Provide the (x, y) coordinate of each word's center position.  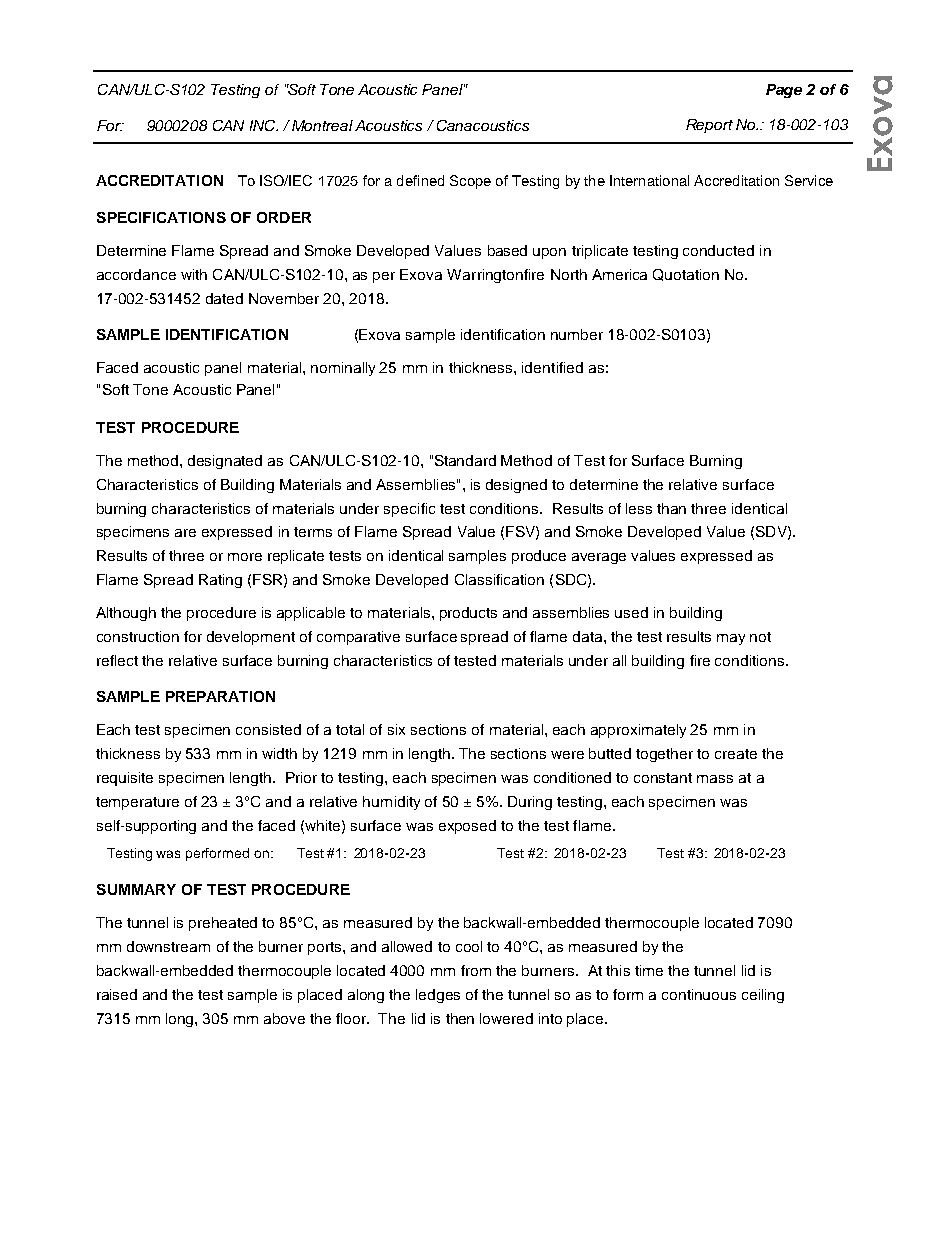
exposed (467, 827)
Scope (470, 182)
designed (516, 486)
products (468, 614)
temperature (137, 803)
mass (715, 779)
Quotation (686, 275)
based (507, 250)
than (671, 508)
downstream (168, 946)
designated (225, 462)
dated (224, 298)
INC (264, 125)
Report (709, 126)
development (251, 638)
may (731, 639)
